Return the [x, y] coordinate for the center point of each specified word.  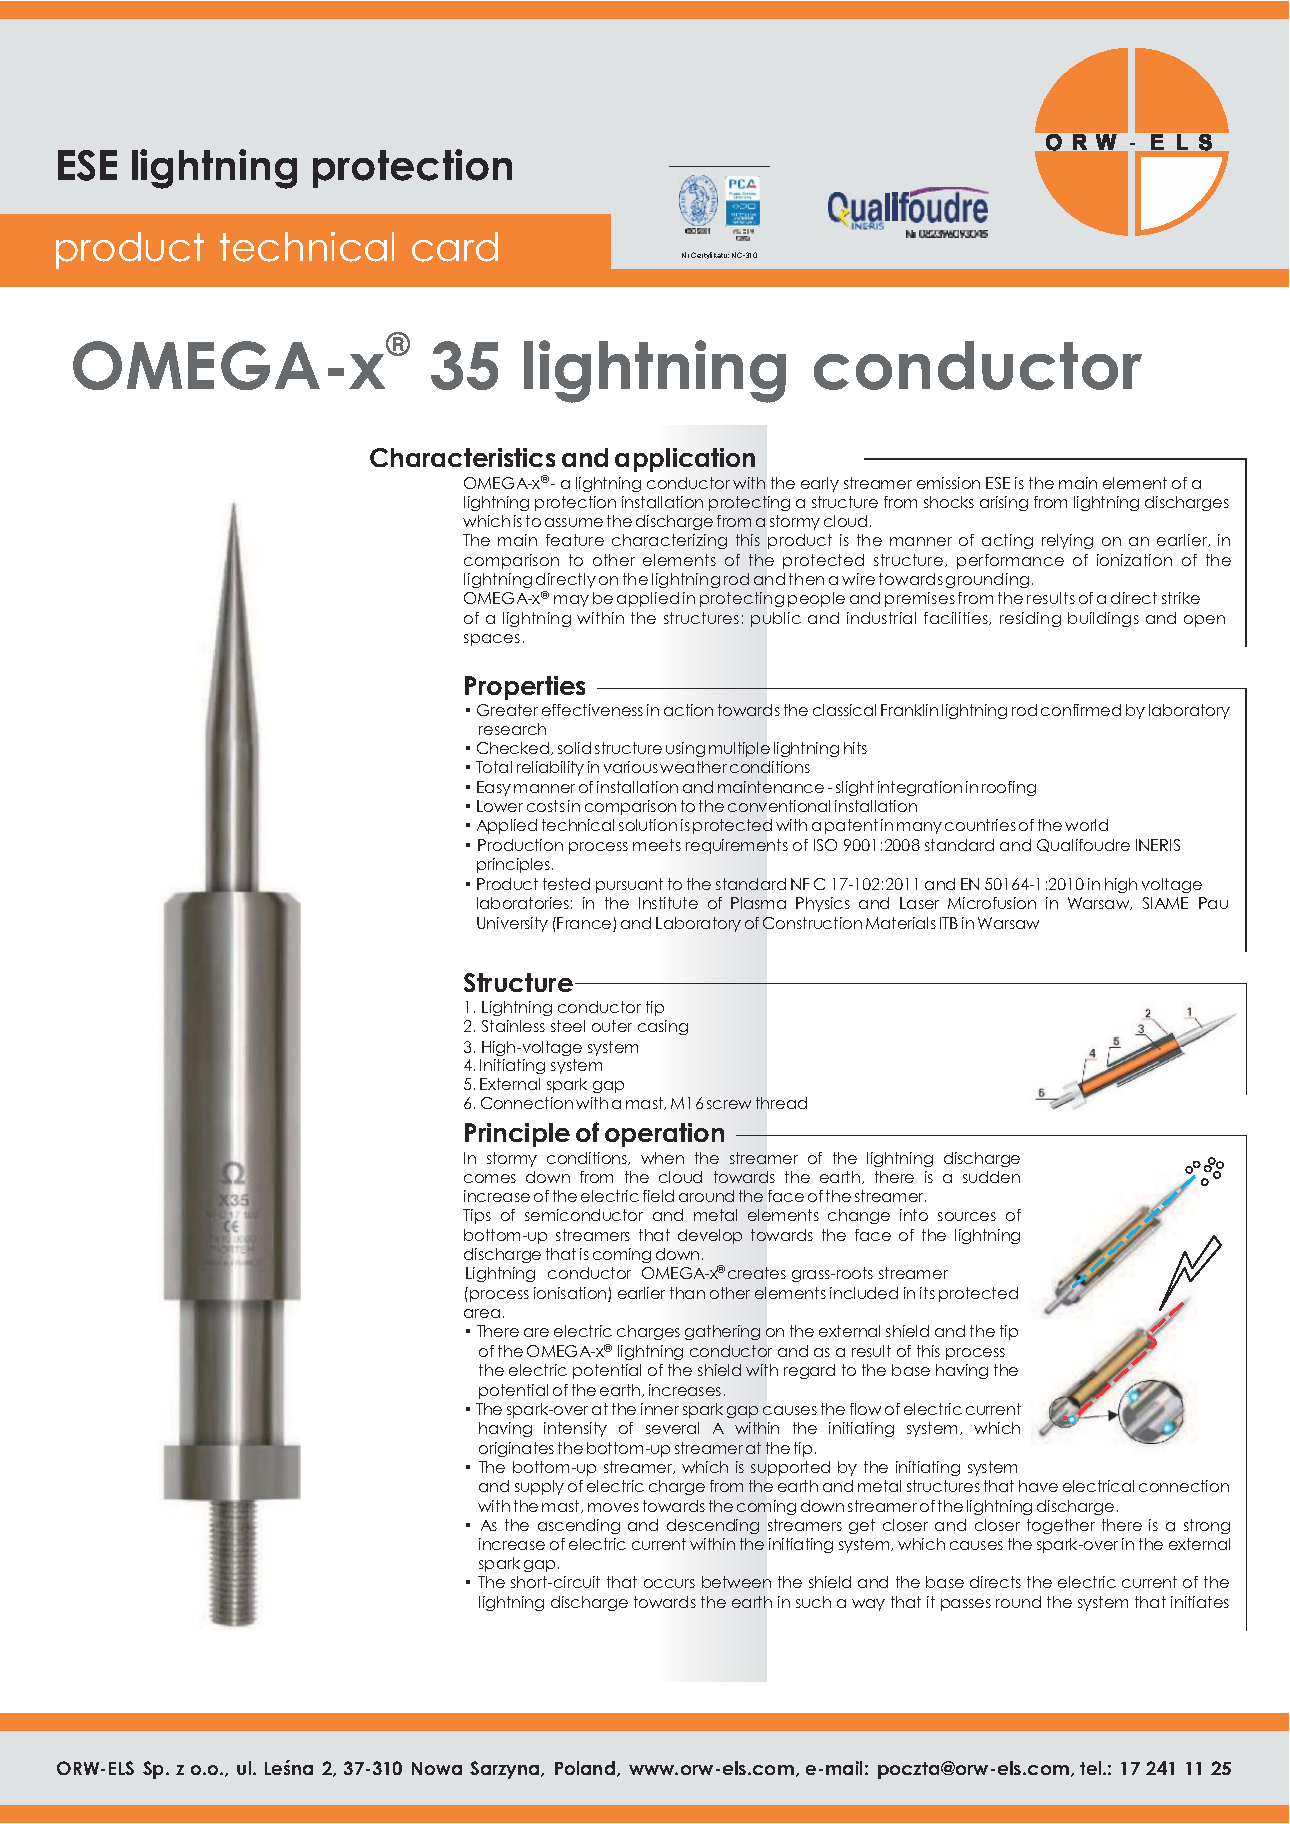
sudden [991, 1177]
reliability [550, 768]
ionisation [571, 1294]
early [820, 484]
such [813, 1602]
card [455, 247]
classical [844, 710]
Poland [585, 1768]
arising [1004, 503]
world [1086, 825]
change [859, 1216]
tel [1092, 1768]
